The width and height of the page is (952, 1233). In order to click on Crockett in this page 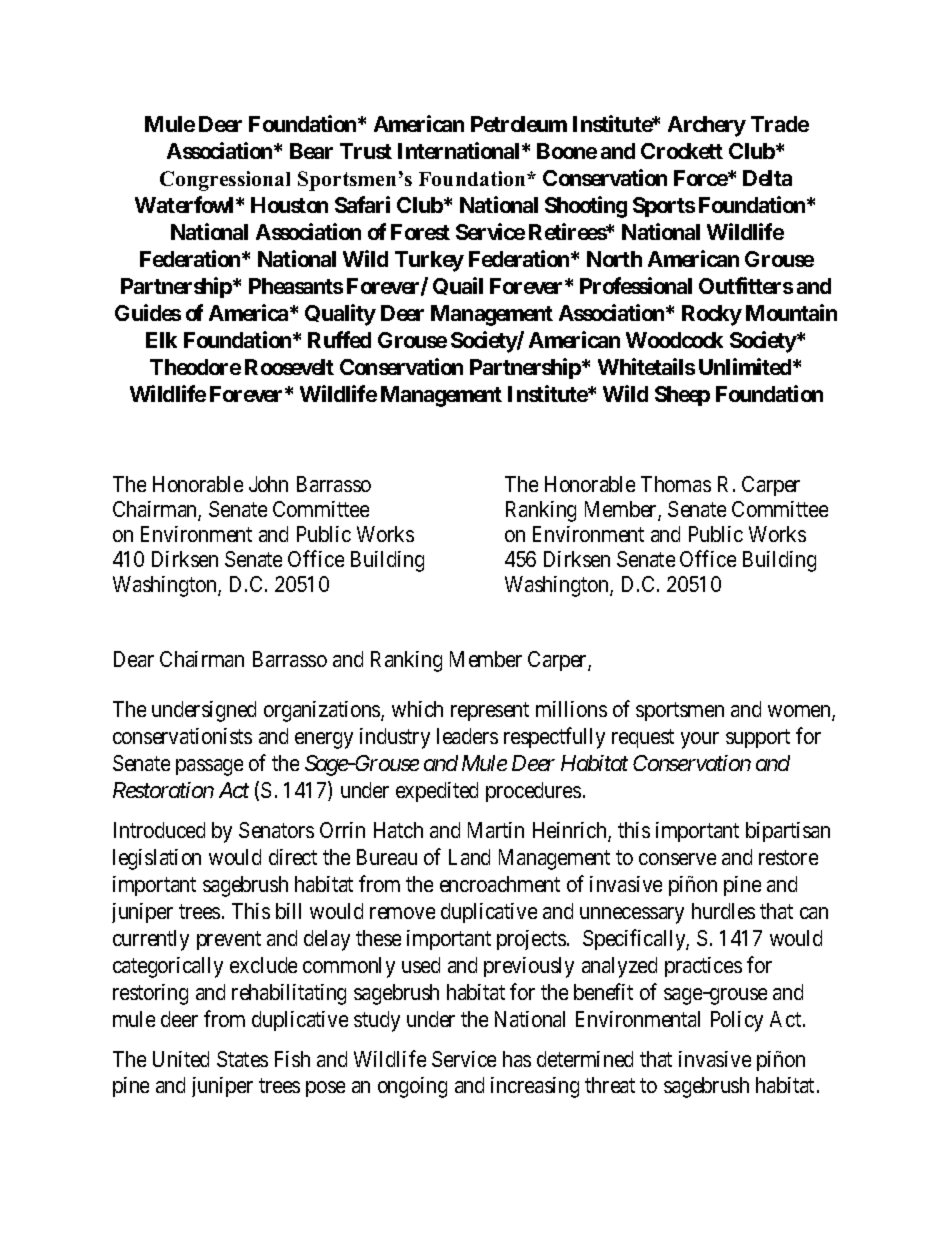, I will do `click(682, 151)`.
